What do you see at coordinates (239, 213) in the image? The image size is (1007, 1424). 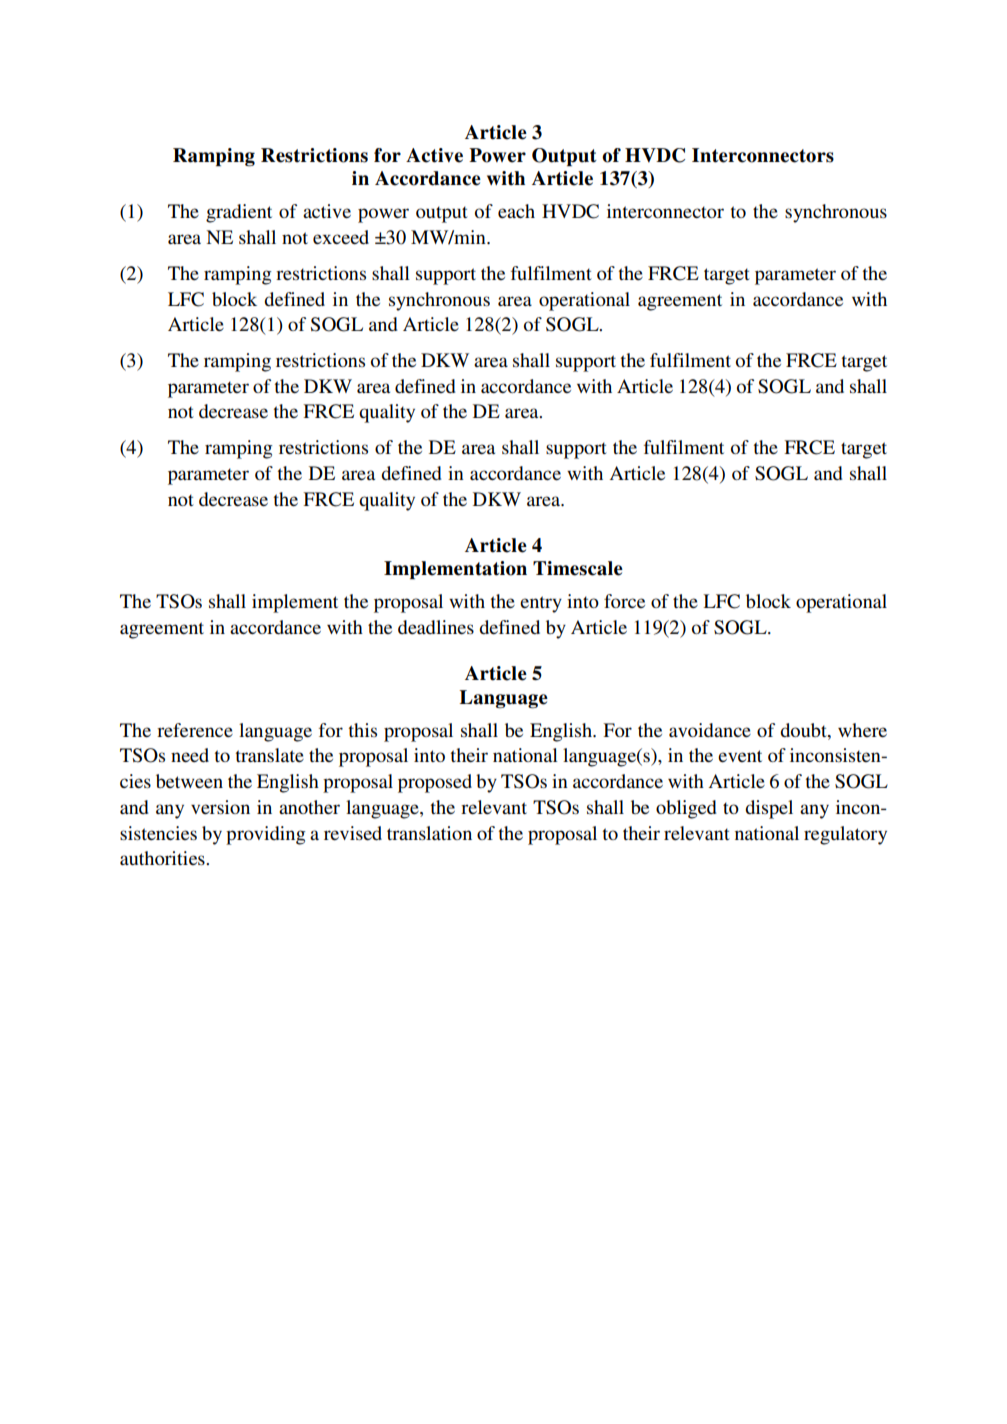 I see `gradient` at bounding box center [239, 213].
